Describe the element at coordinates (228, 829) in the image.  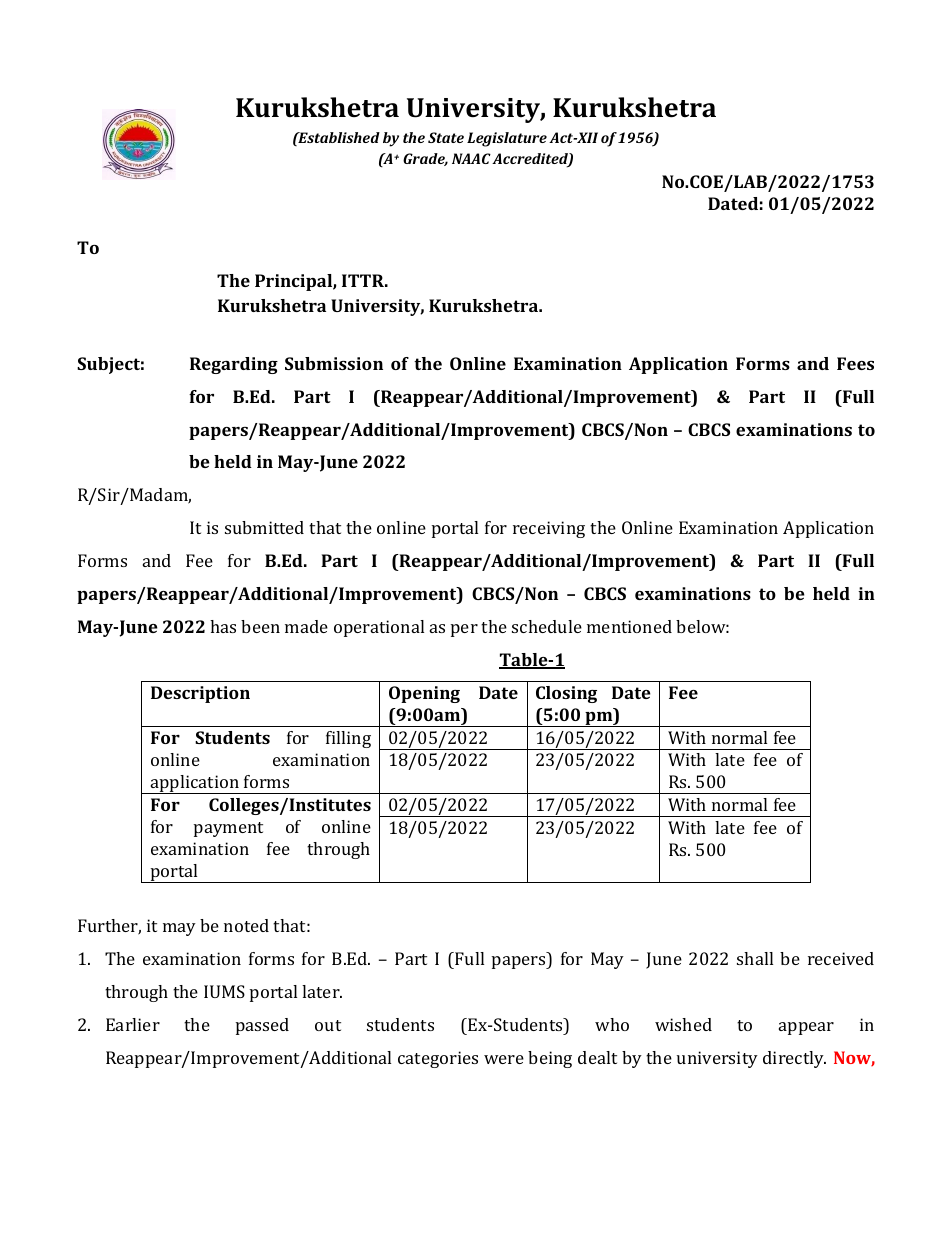
I see `payment` at that location.
